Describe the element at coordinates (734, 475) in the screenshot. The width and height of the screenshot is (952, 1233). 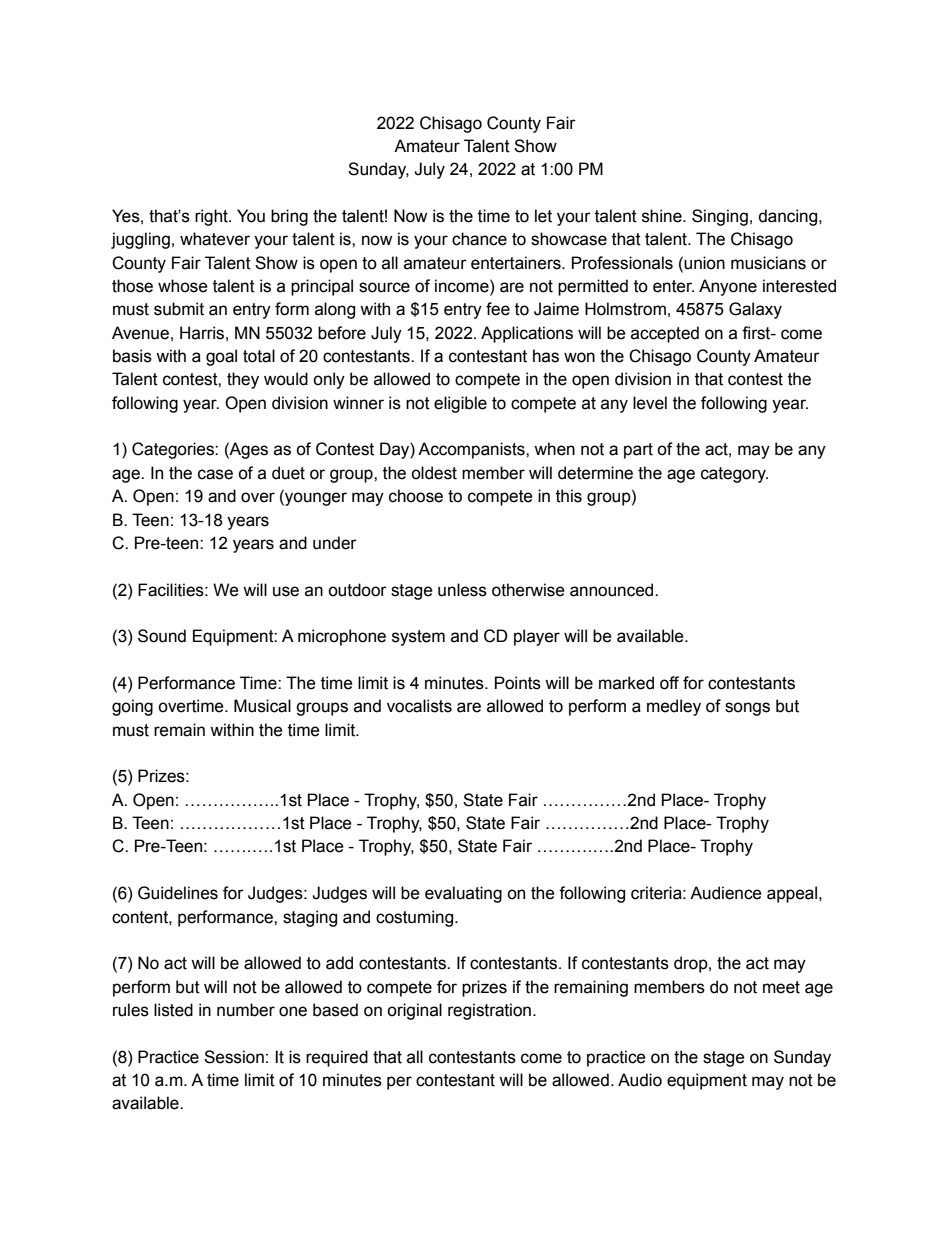
I see `category` at that location.
